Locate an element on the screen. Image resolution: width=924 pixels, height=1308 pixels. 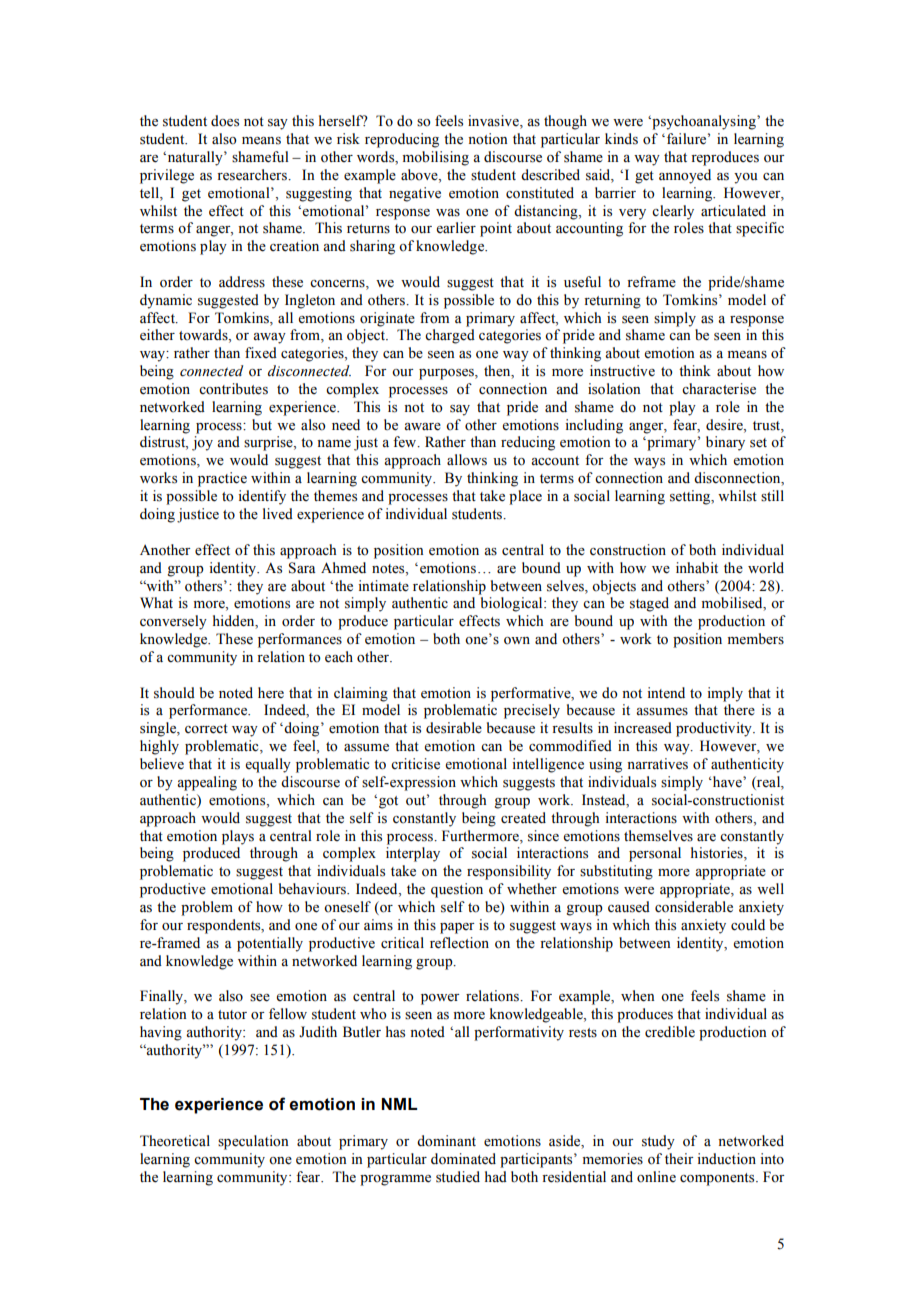
speculation is located at coordinates (253, 1142).
